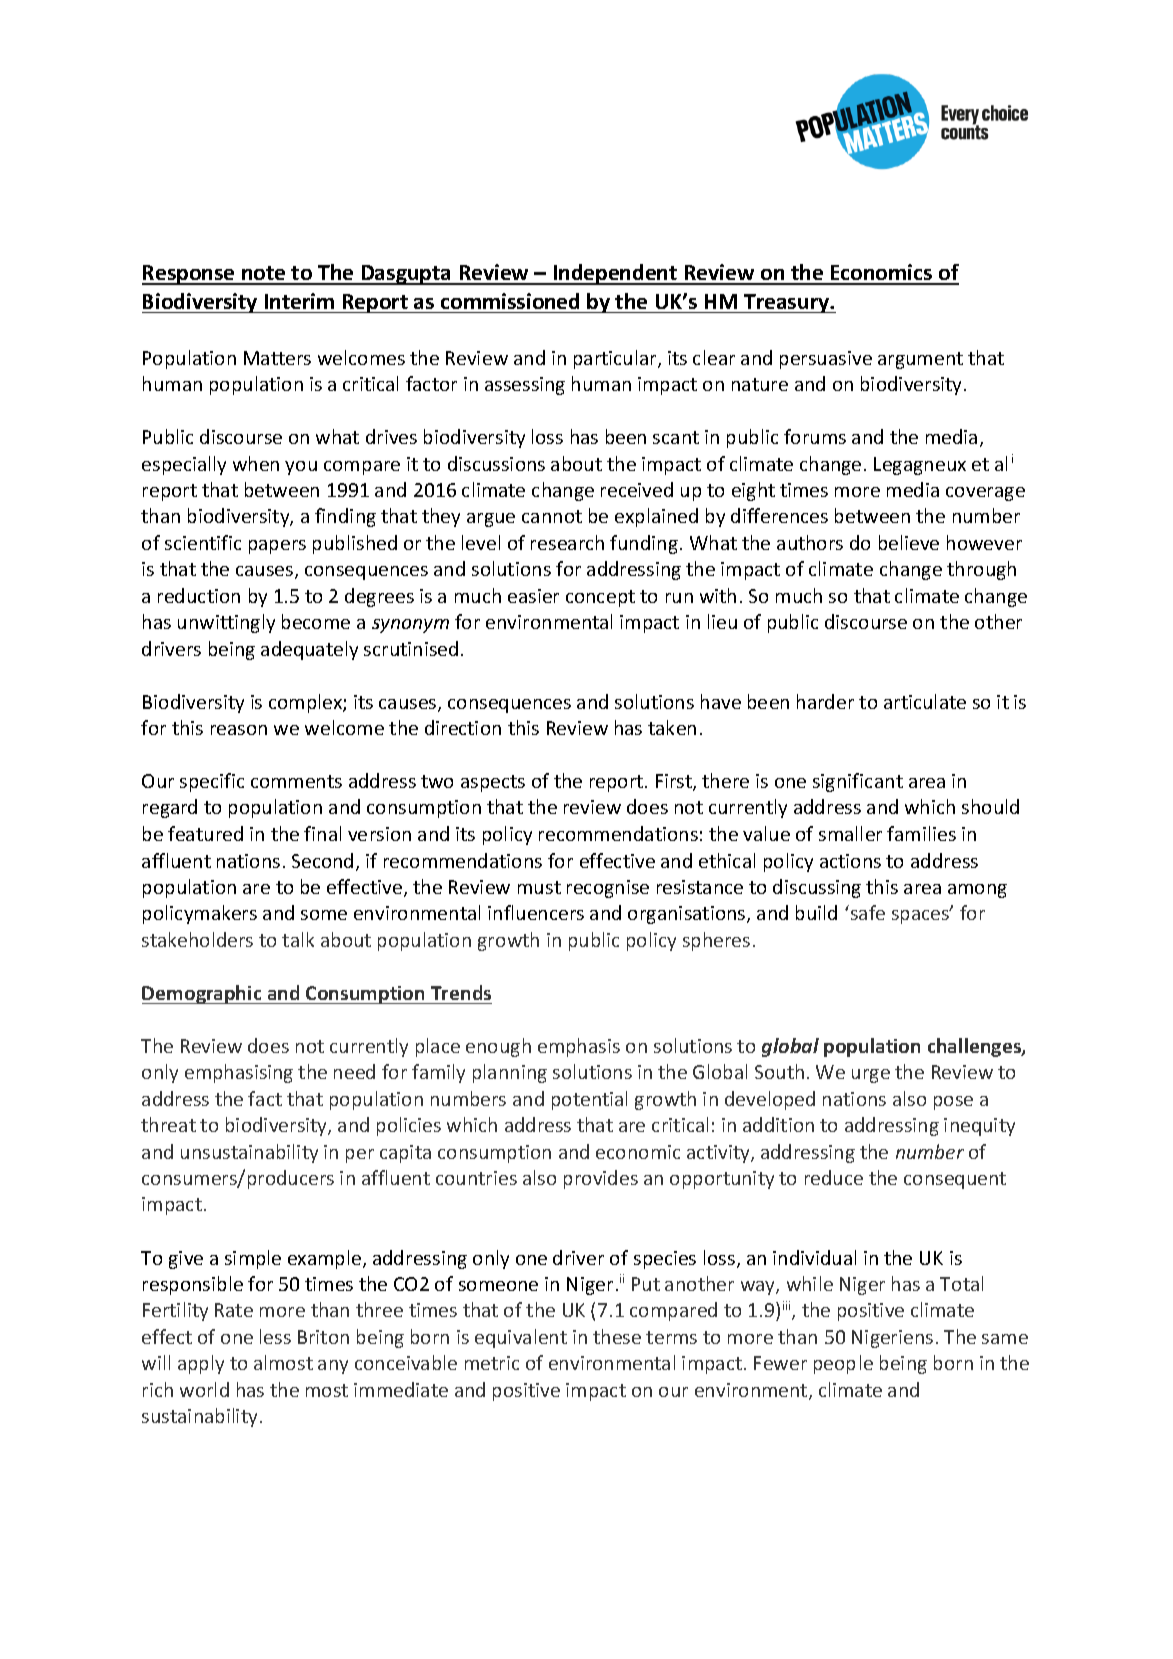  What do you see at coordinates (275, 1336) in the image?
I see `less` at bounding box center [275, 1336].
